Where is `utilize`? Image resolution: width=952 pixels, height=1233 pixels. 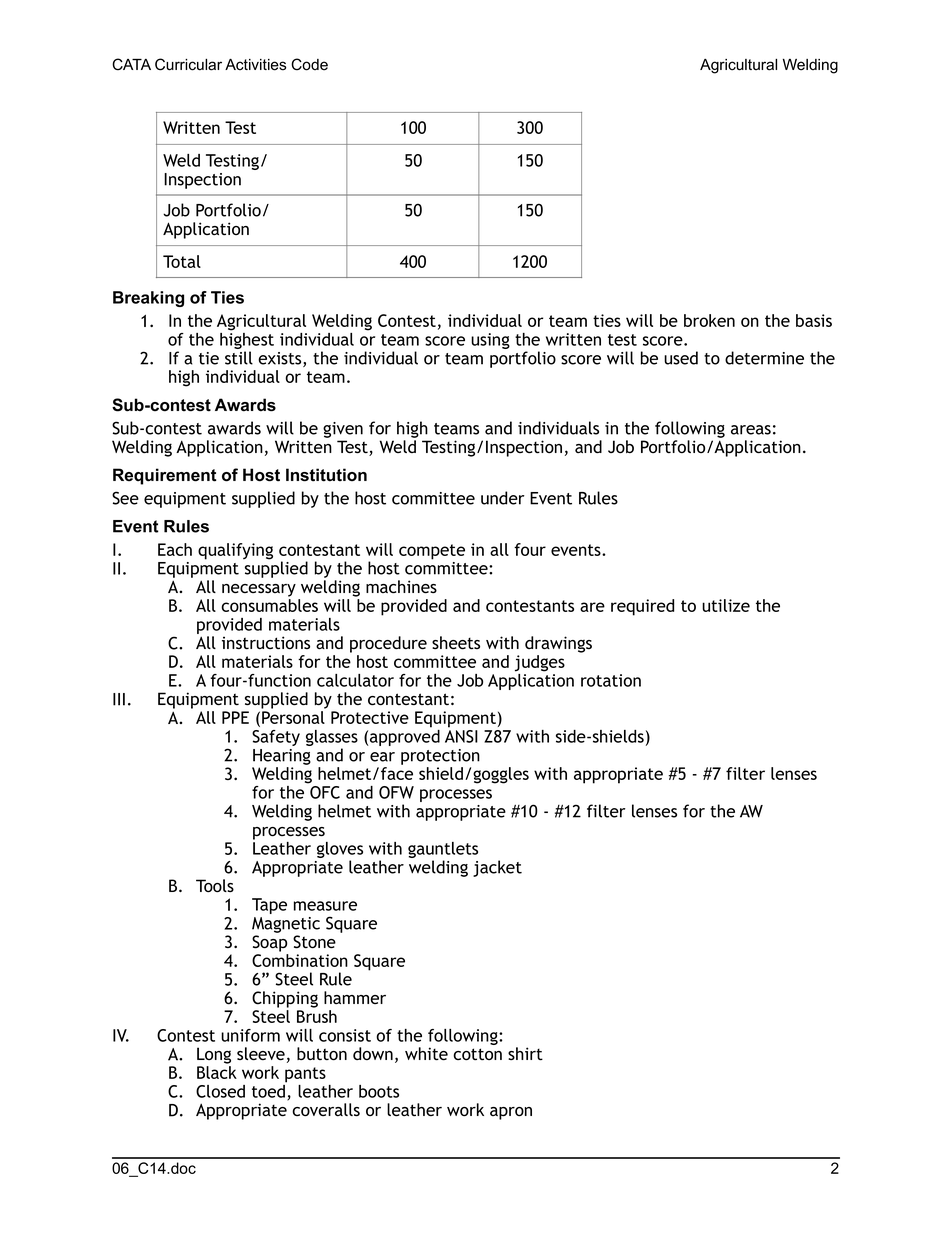
utilize is located at coordinates (726, 605).
